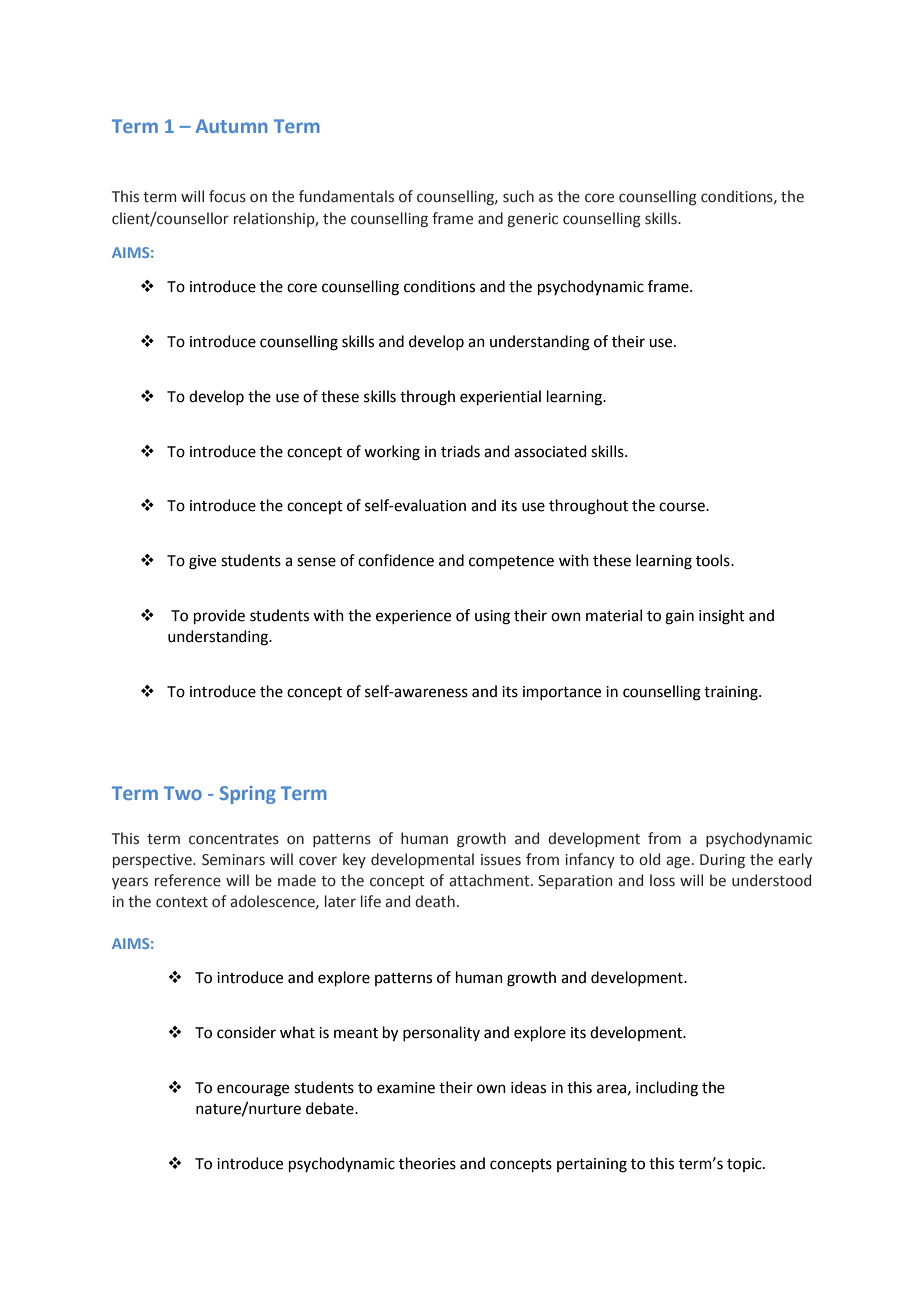 This screenshot has height=1308, width=924. What do you see at coordinates (253, 1090) in the screenshot?
I see `encourage` at bounding box center [253, 1090].
